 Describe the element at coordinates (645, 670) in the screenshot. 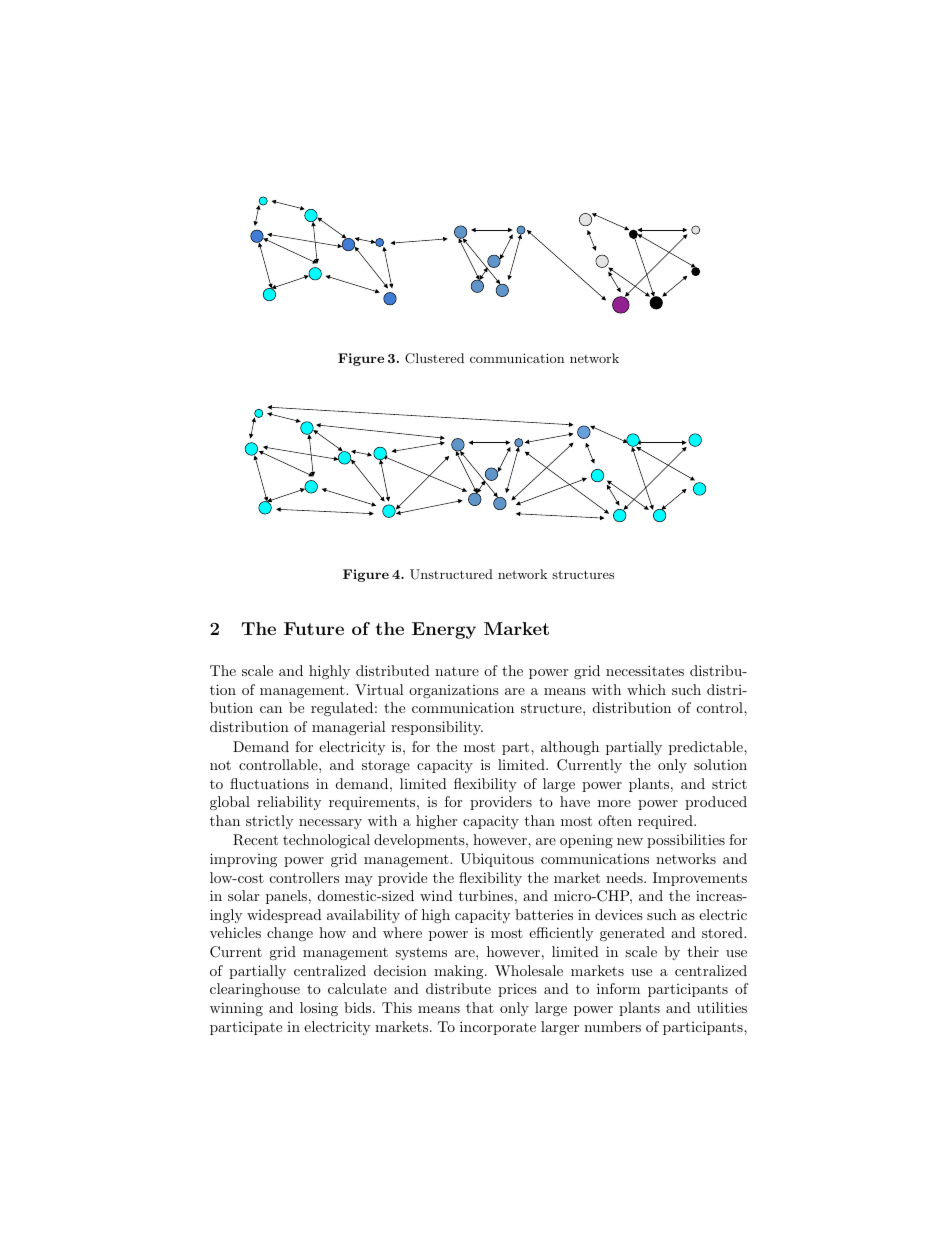

I see `necessitates` at that location.
